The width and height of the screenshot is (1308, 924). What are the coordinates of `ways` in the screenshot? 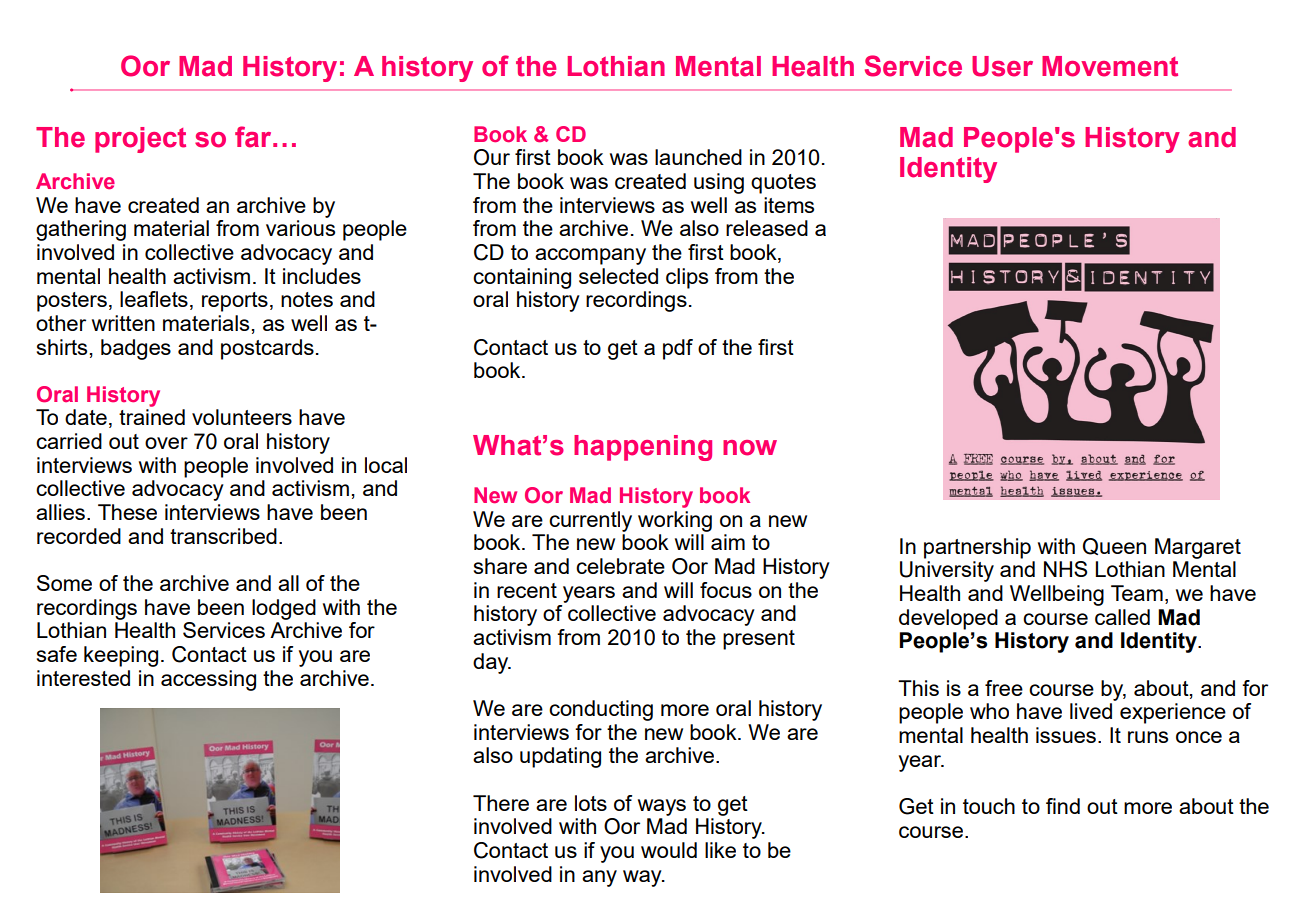 It's located at (662, 807).
